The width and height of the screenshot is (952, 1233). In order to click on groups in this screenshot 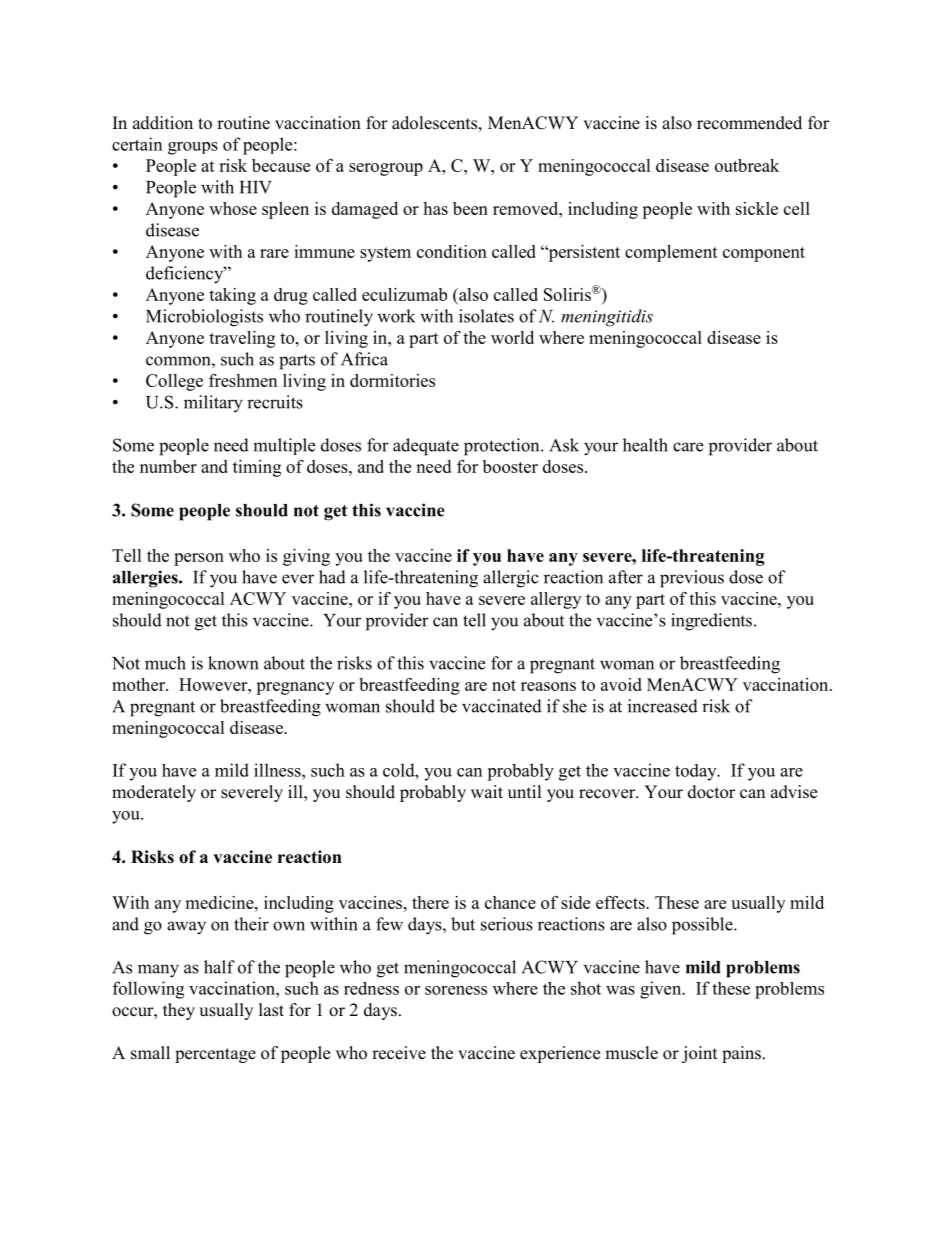, I will do `click(193, 148)`.
